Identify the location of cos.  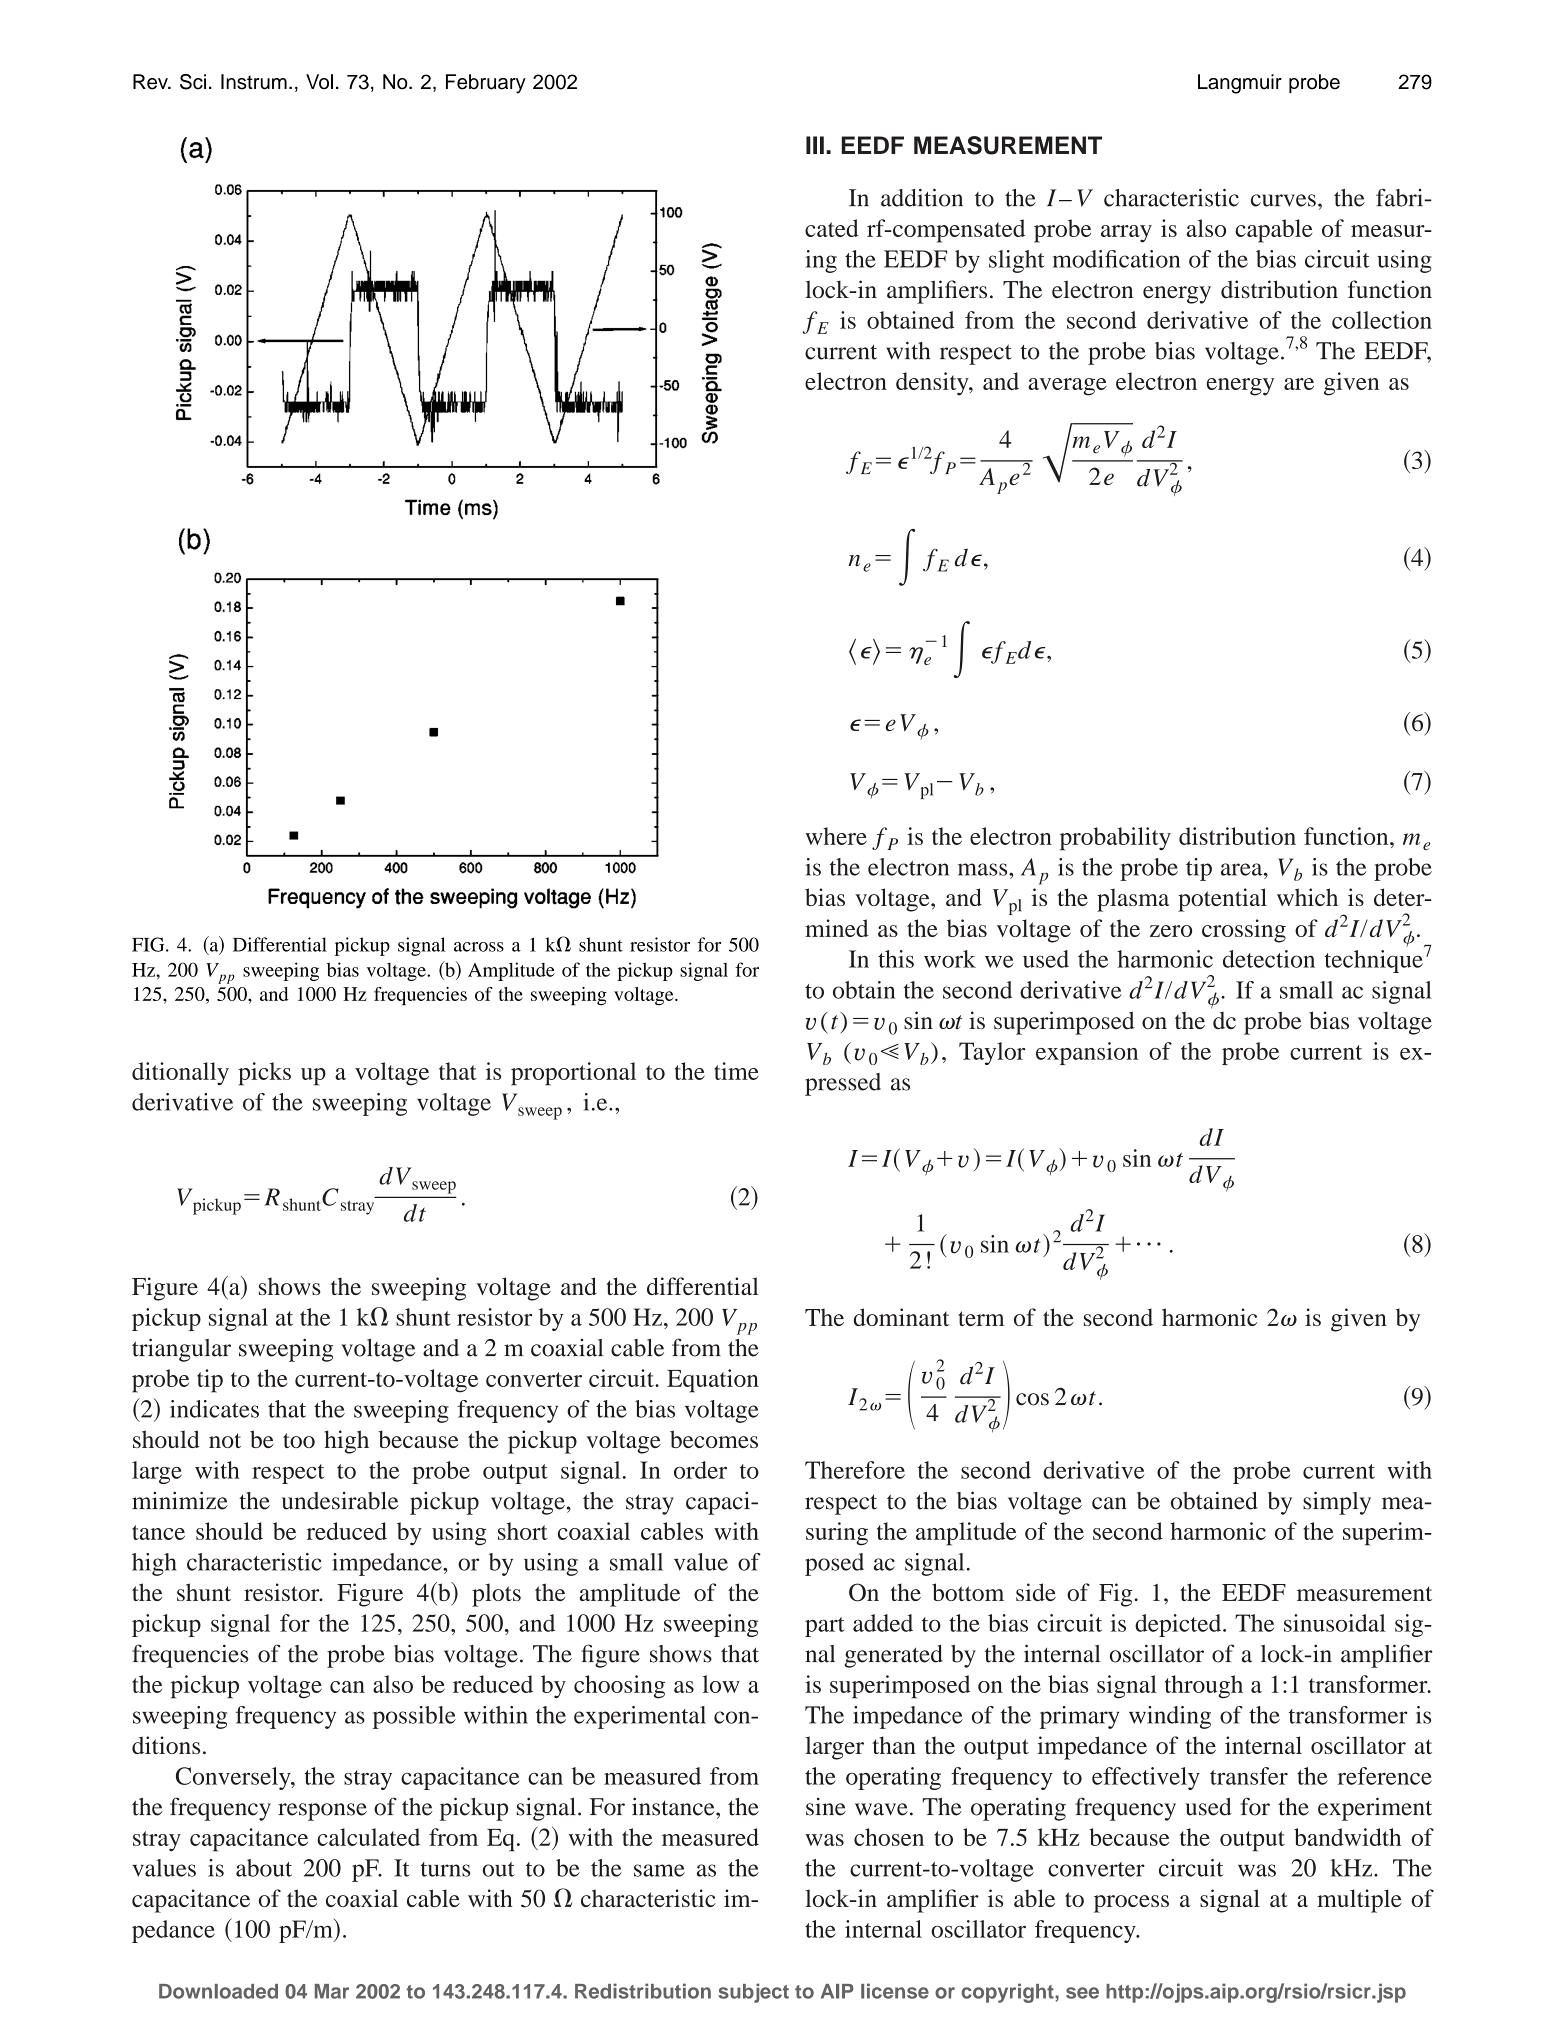
(1032, 1399).
